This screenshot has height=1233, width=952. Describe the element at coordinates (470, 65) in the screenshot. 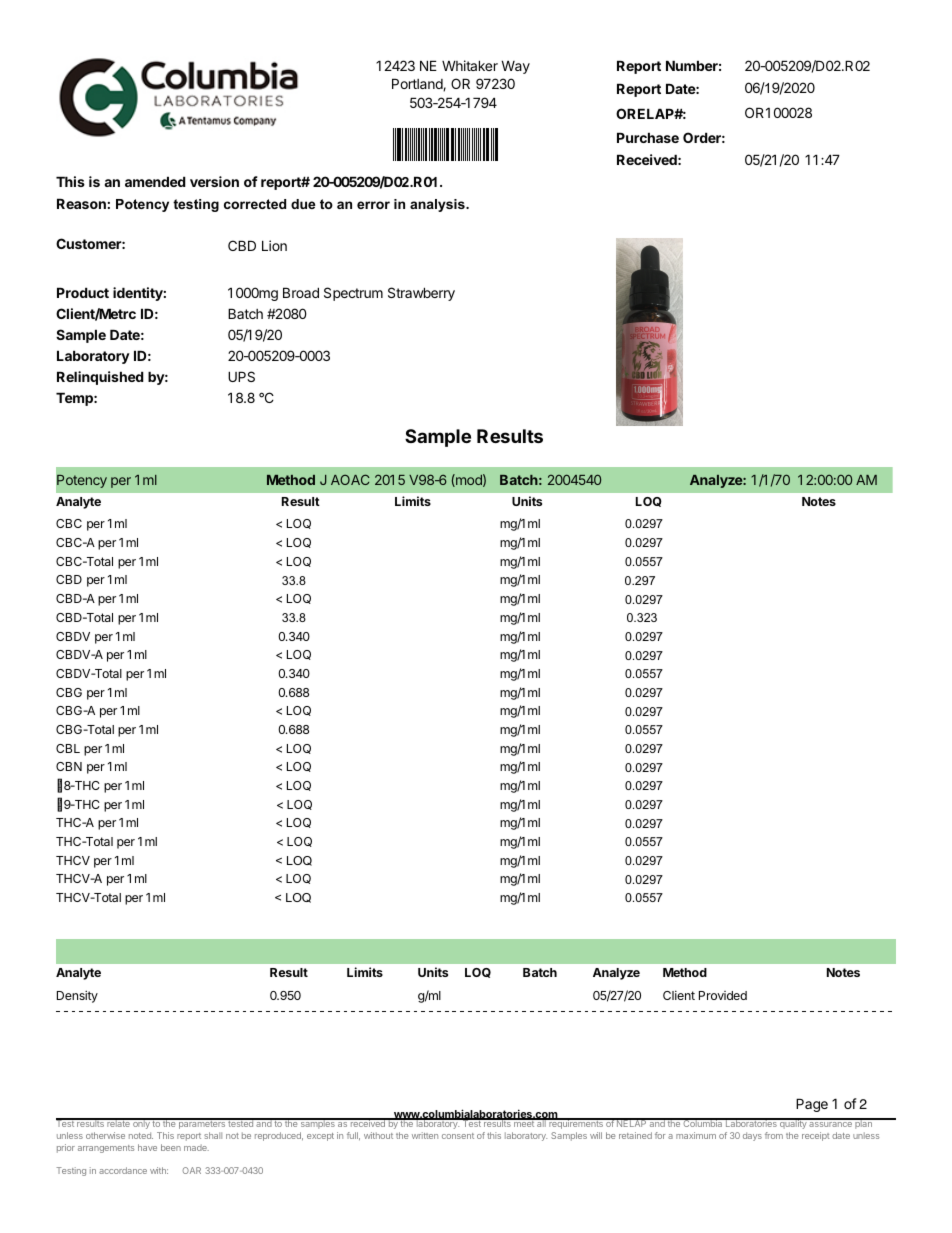

I see `Whitaker` at that location.
